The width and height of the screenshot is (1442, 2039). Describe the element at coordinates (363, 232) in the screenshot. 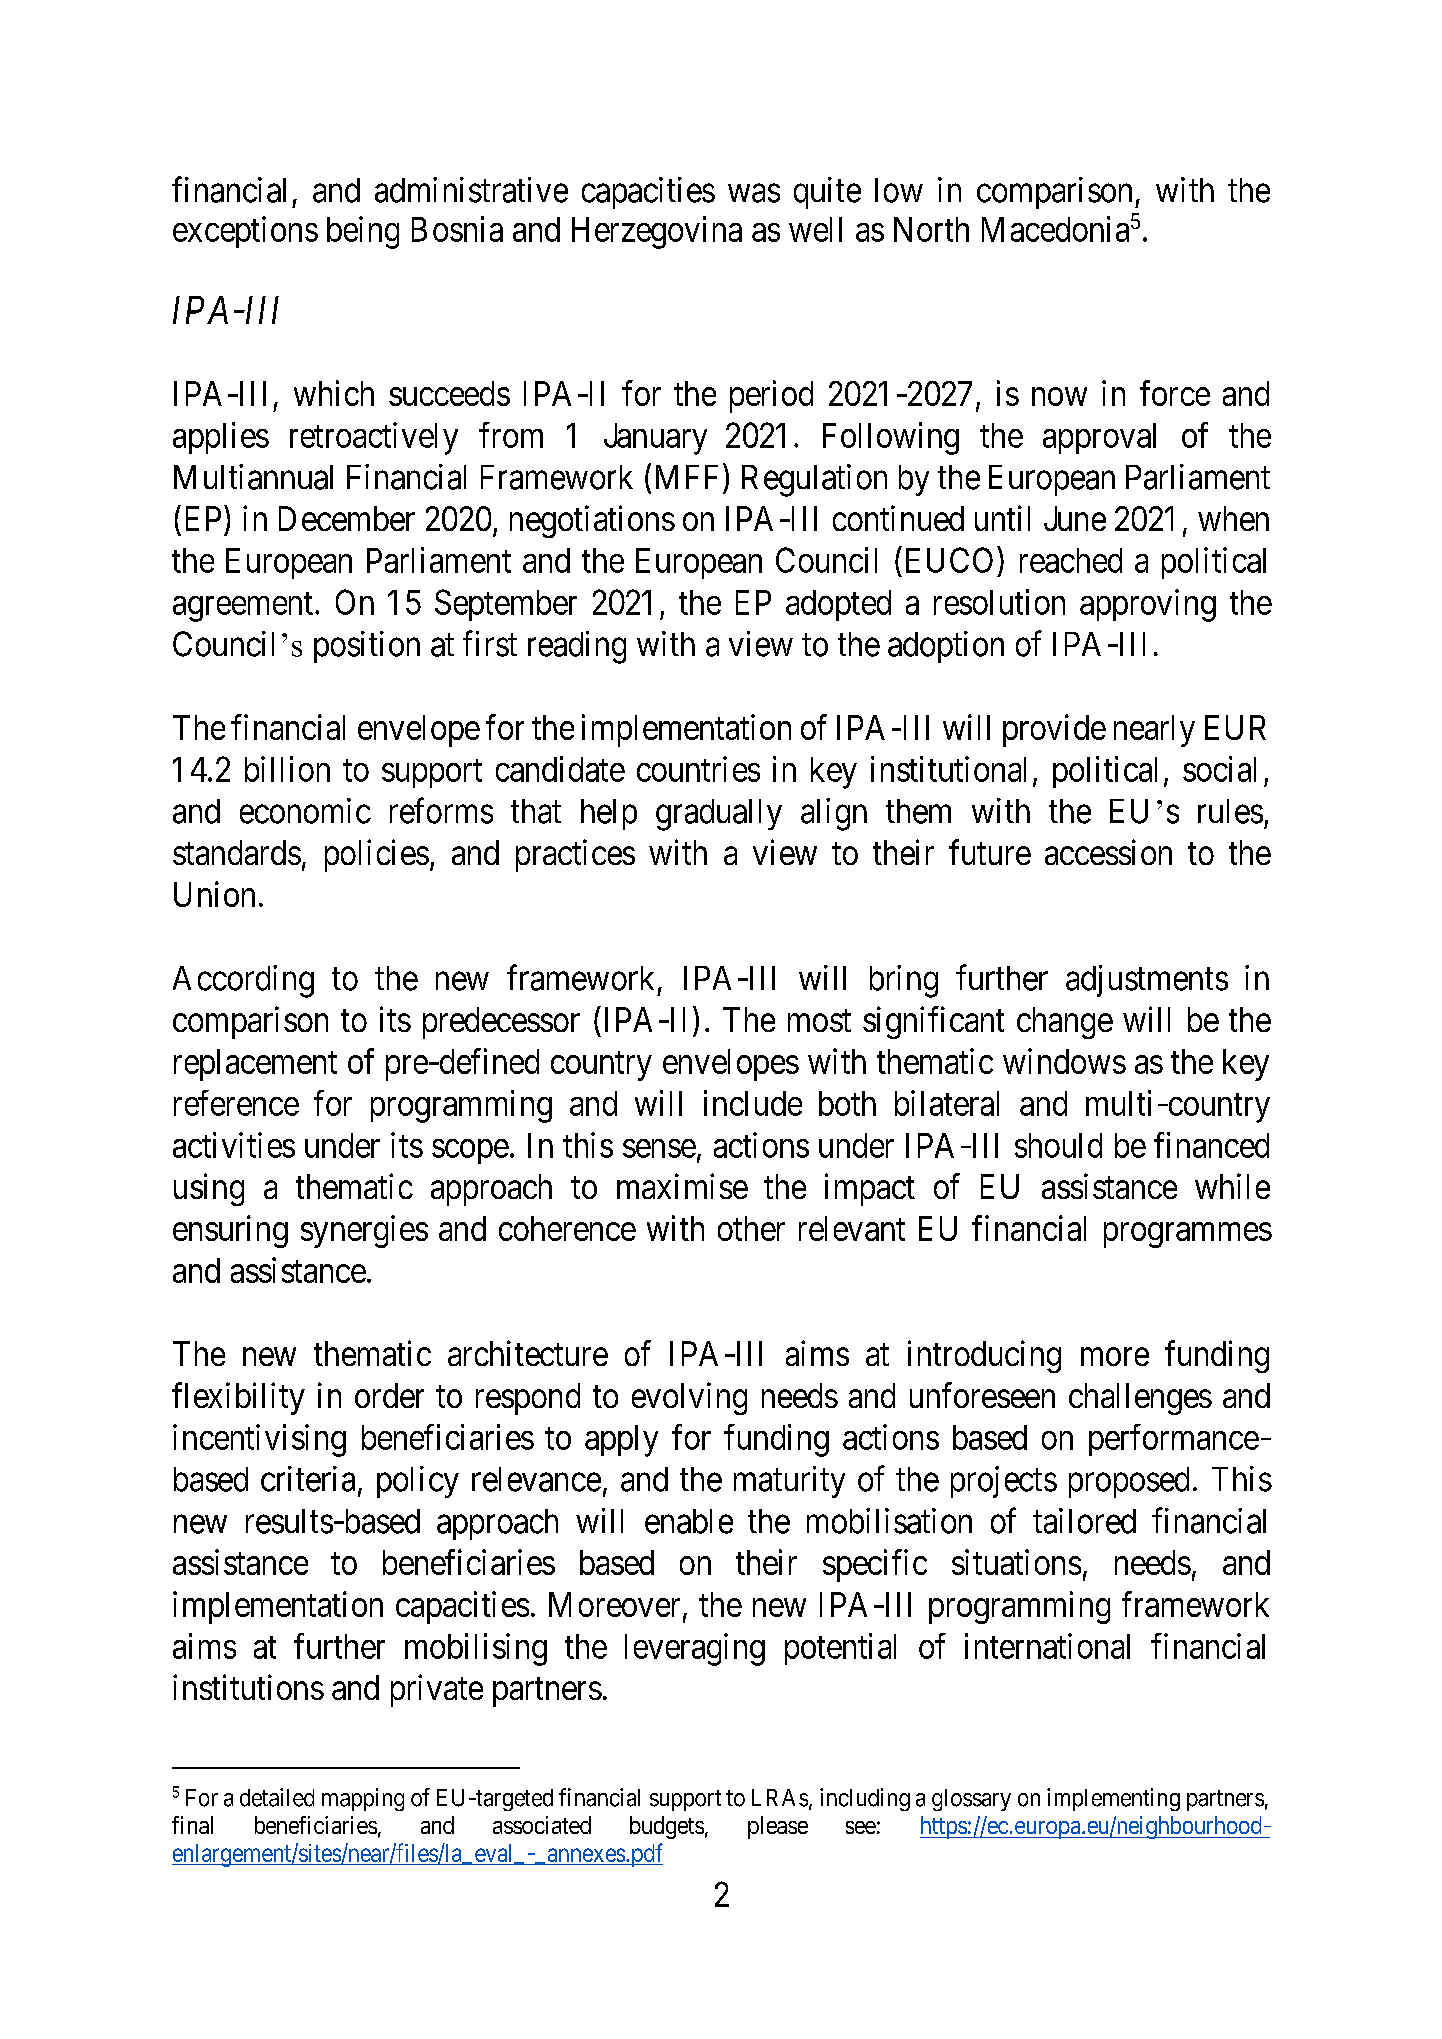

I see `being` at that location.
